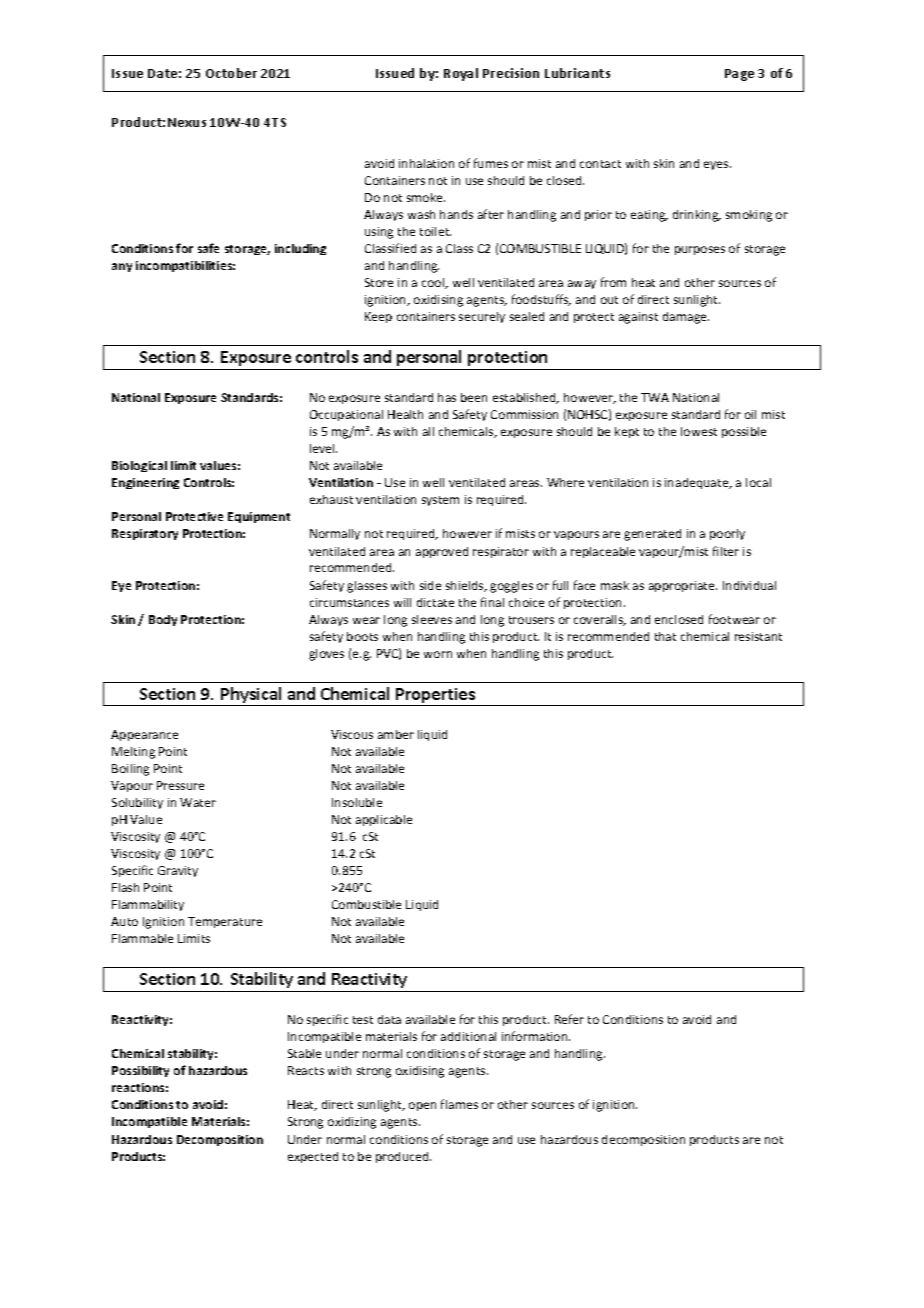 Image resolution: width=924 pixels, height=1308 pixels. Describe the element at coordinates (432, 619) in the screenshot. I see `sleeves` at that location.
